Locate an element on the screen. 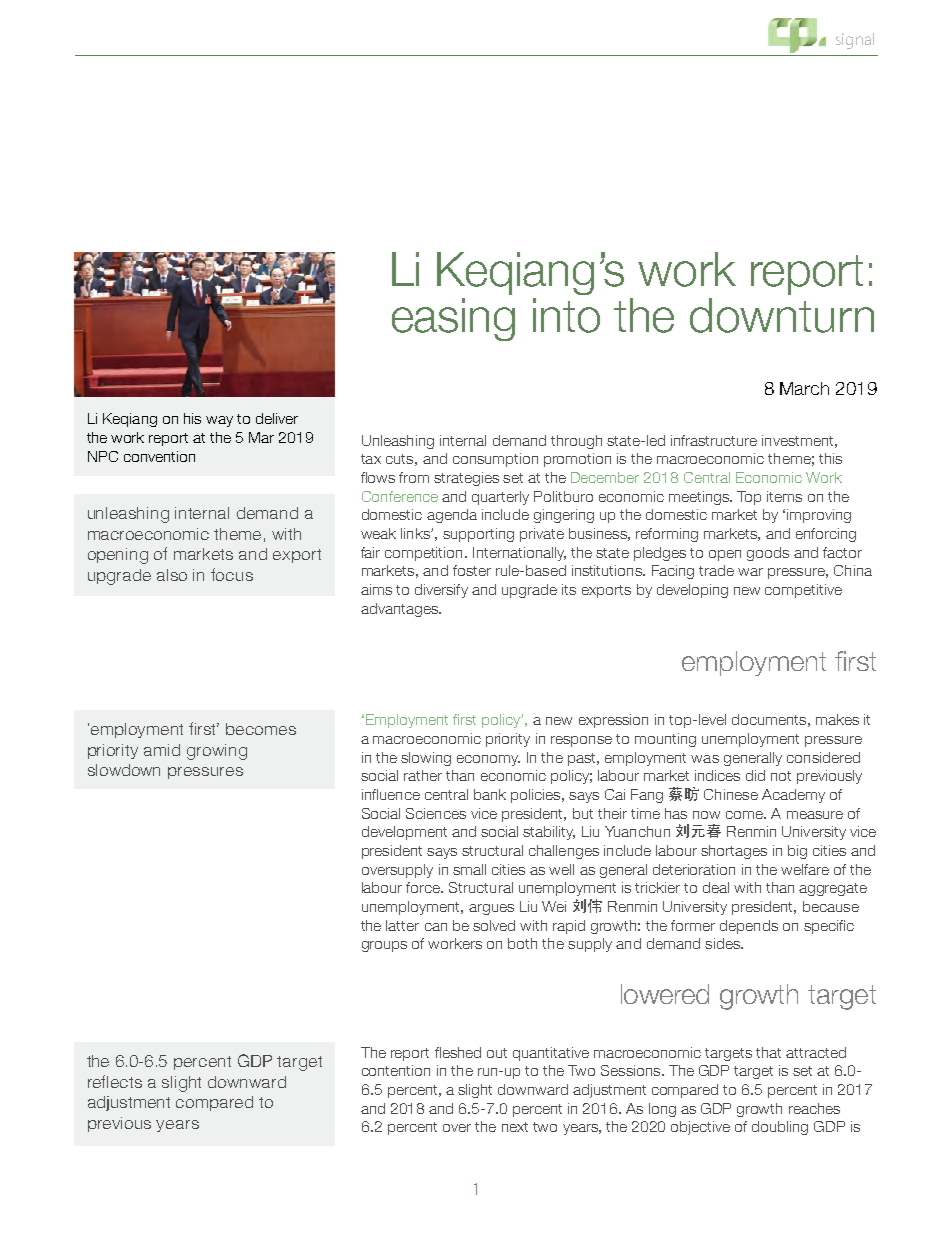  easing is located at coordinates (453, 319).
